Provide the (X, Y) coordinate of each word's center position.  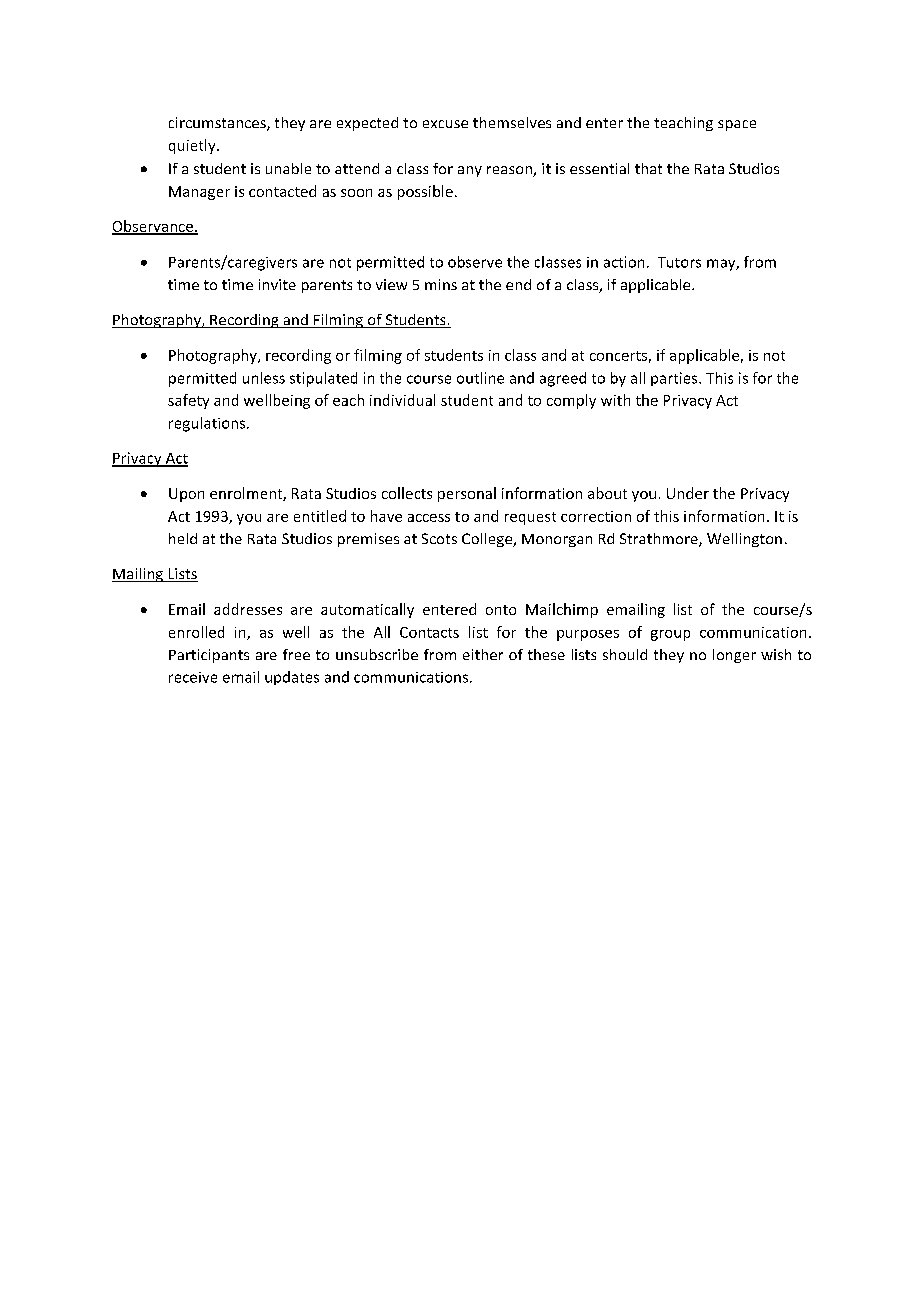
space (737, 125)
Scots (439, 538)
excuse (445, 124)
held (183, 538)
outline (480, 378)
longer (734, 656)
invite (277, 284)
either (483, 654)
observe (475, 262)
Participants (209, 656)
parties (675, 379)
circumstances (218, 124)
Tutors (679, 262)
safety (188, 401)
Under (688, 493)
